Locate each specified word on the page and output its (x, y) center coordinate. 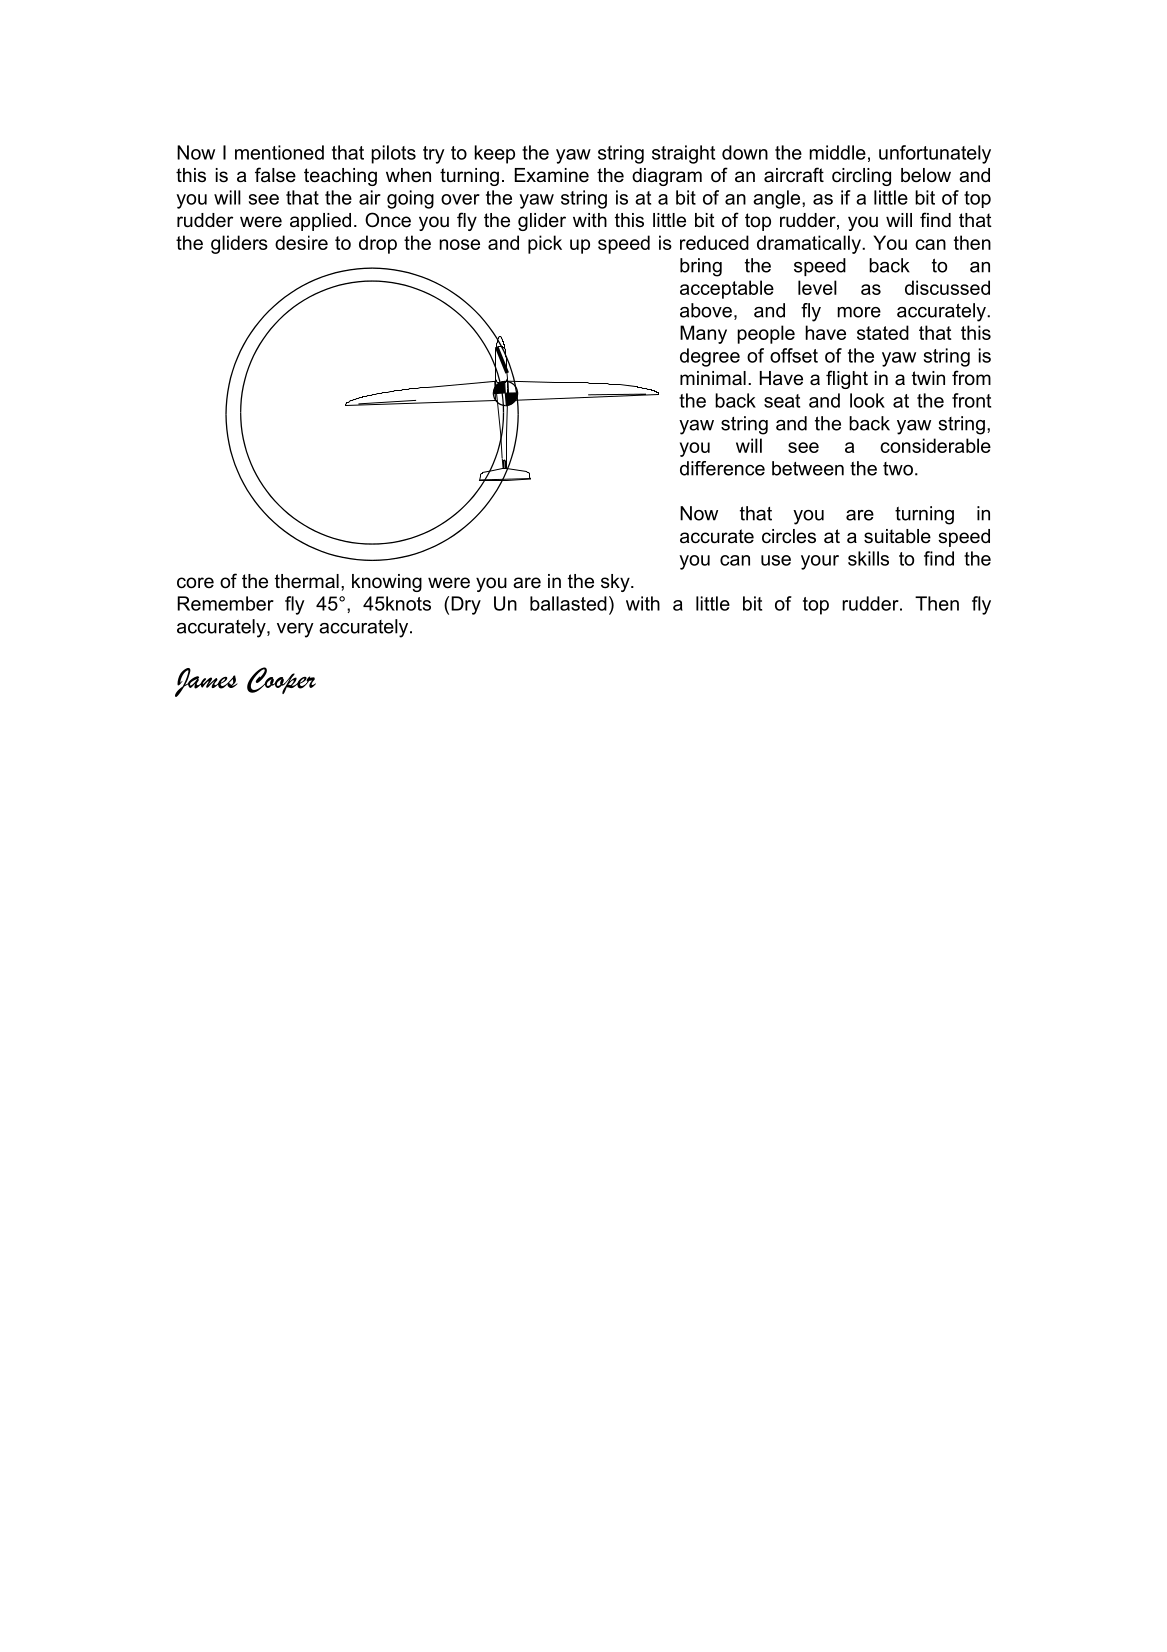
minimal (713, 378)
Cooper (281, 680)
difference (722, 468)
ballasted (568, 603)
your (820, 562)
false (275, 175)
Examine (552, 175)
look (867, 400)
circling (861, 177)
